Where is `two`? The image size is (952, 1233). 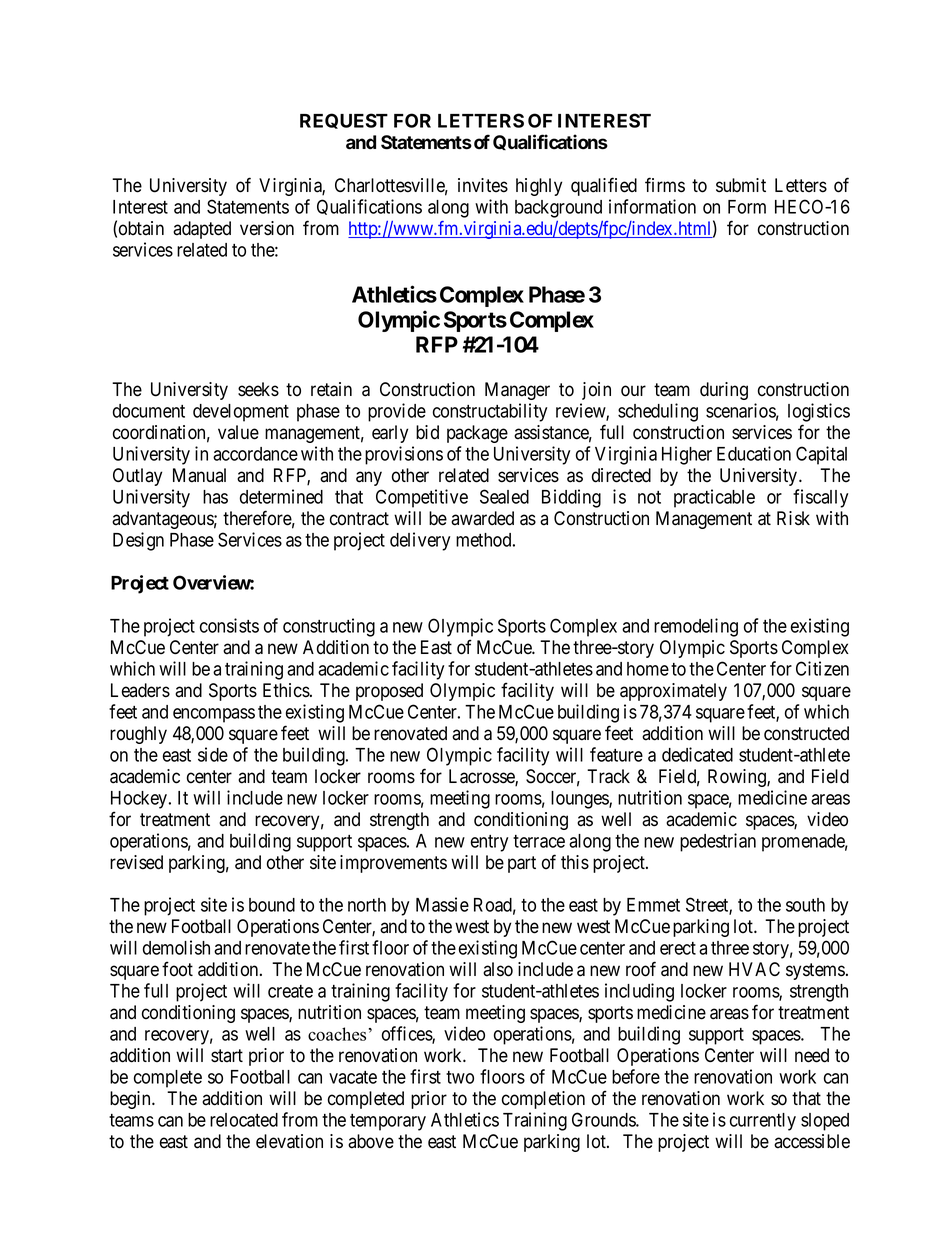 two is located at coordinates (460, 1077).
